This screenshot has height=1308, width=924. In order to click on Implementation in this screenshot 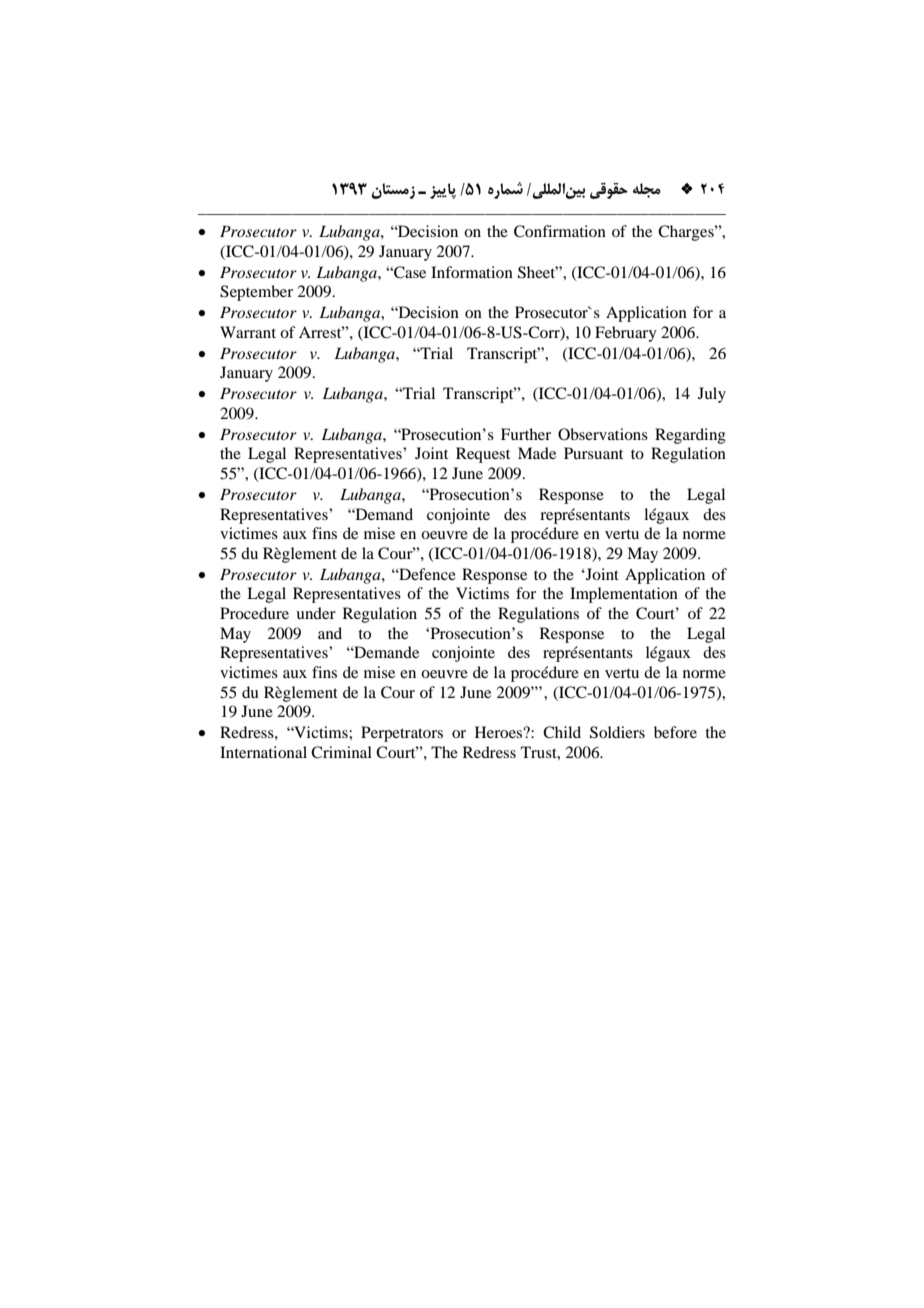, I will do `click(624, 595)`.
